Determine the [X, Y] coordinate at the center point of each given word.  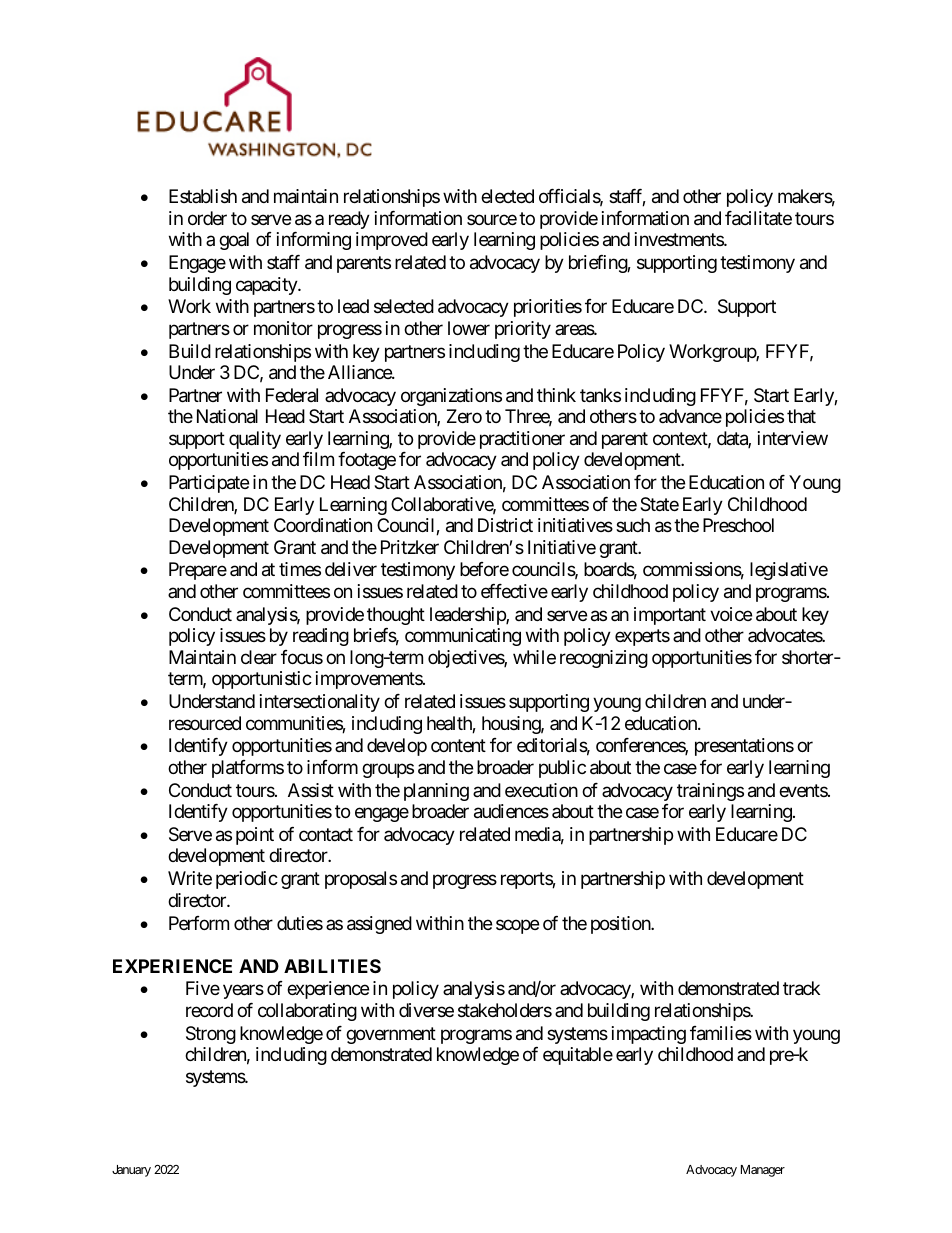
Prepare [198, 571]
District [505, 525]
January [131, 1171]
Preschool [738, 525]
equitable [578, 1056]
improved [392, 241]
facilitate [758, 218]
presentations [744, 747]
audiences [511, 811]
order [207, 218]
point [255, 836]
